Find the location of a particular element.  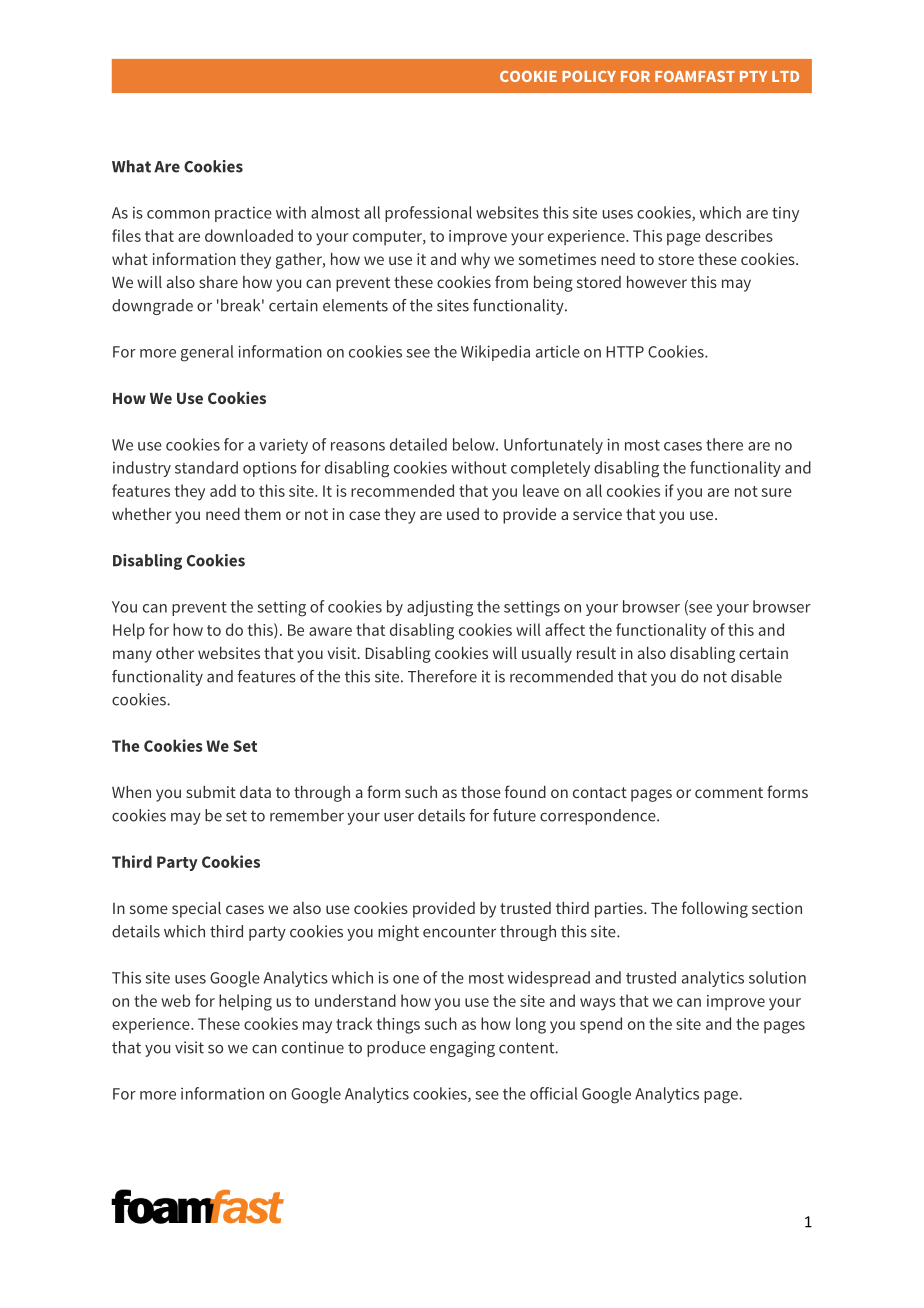

continue is located at coordinates (313, 1047).
